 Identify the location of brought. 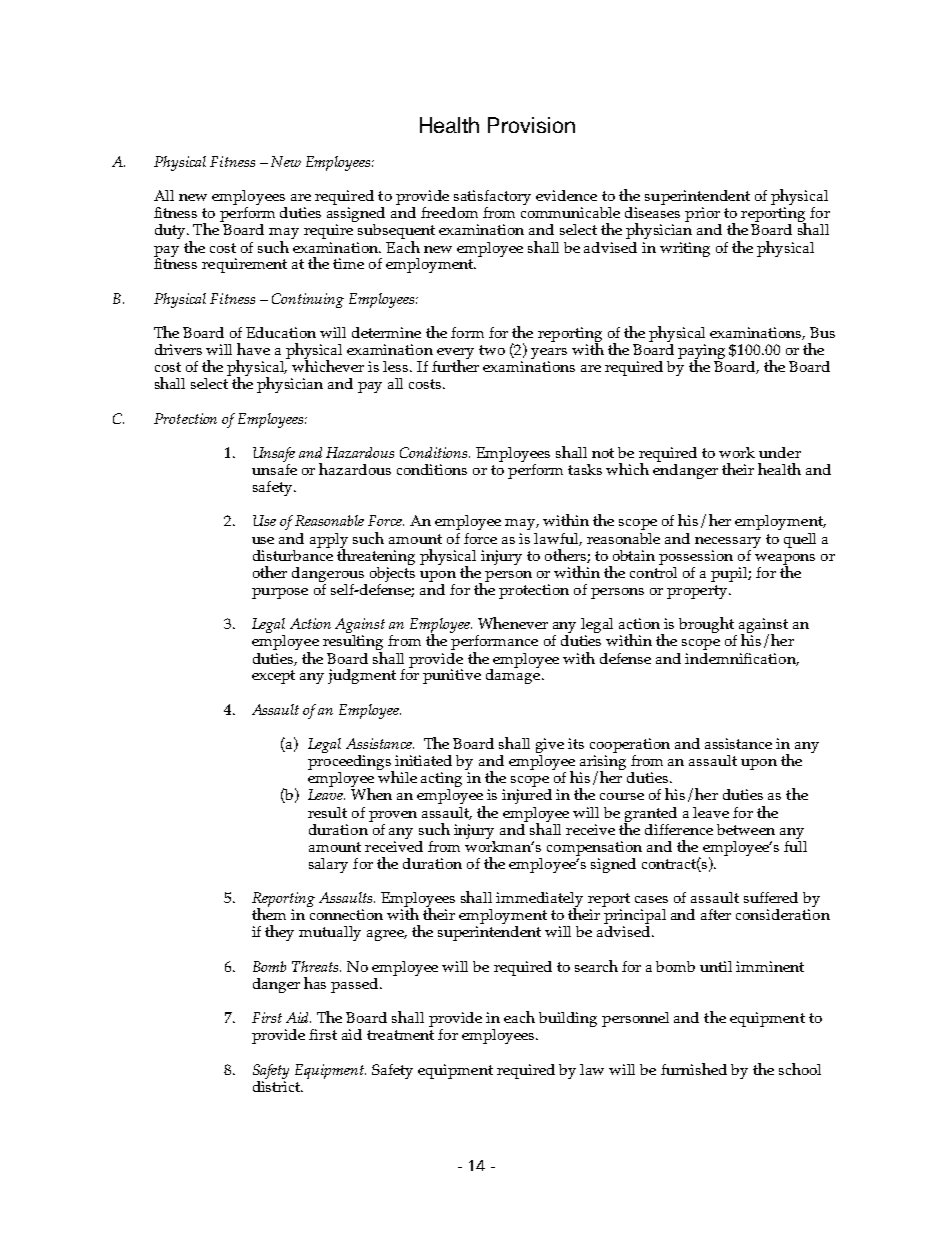
(708, 626).
